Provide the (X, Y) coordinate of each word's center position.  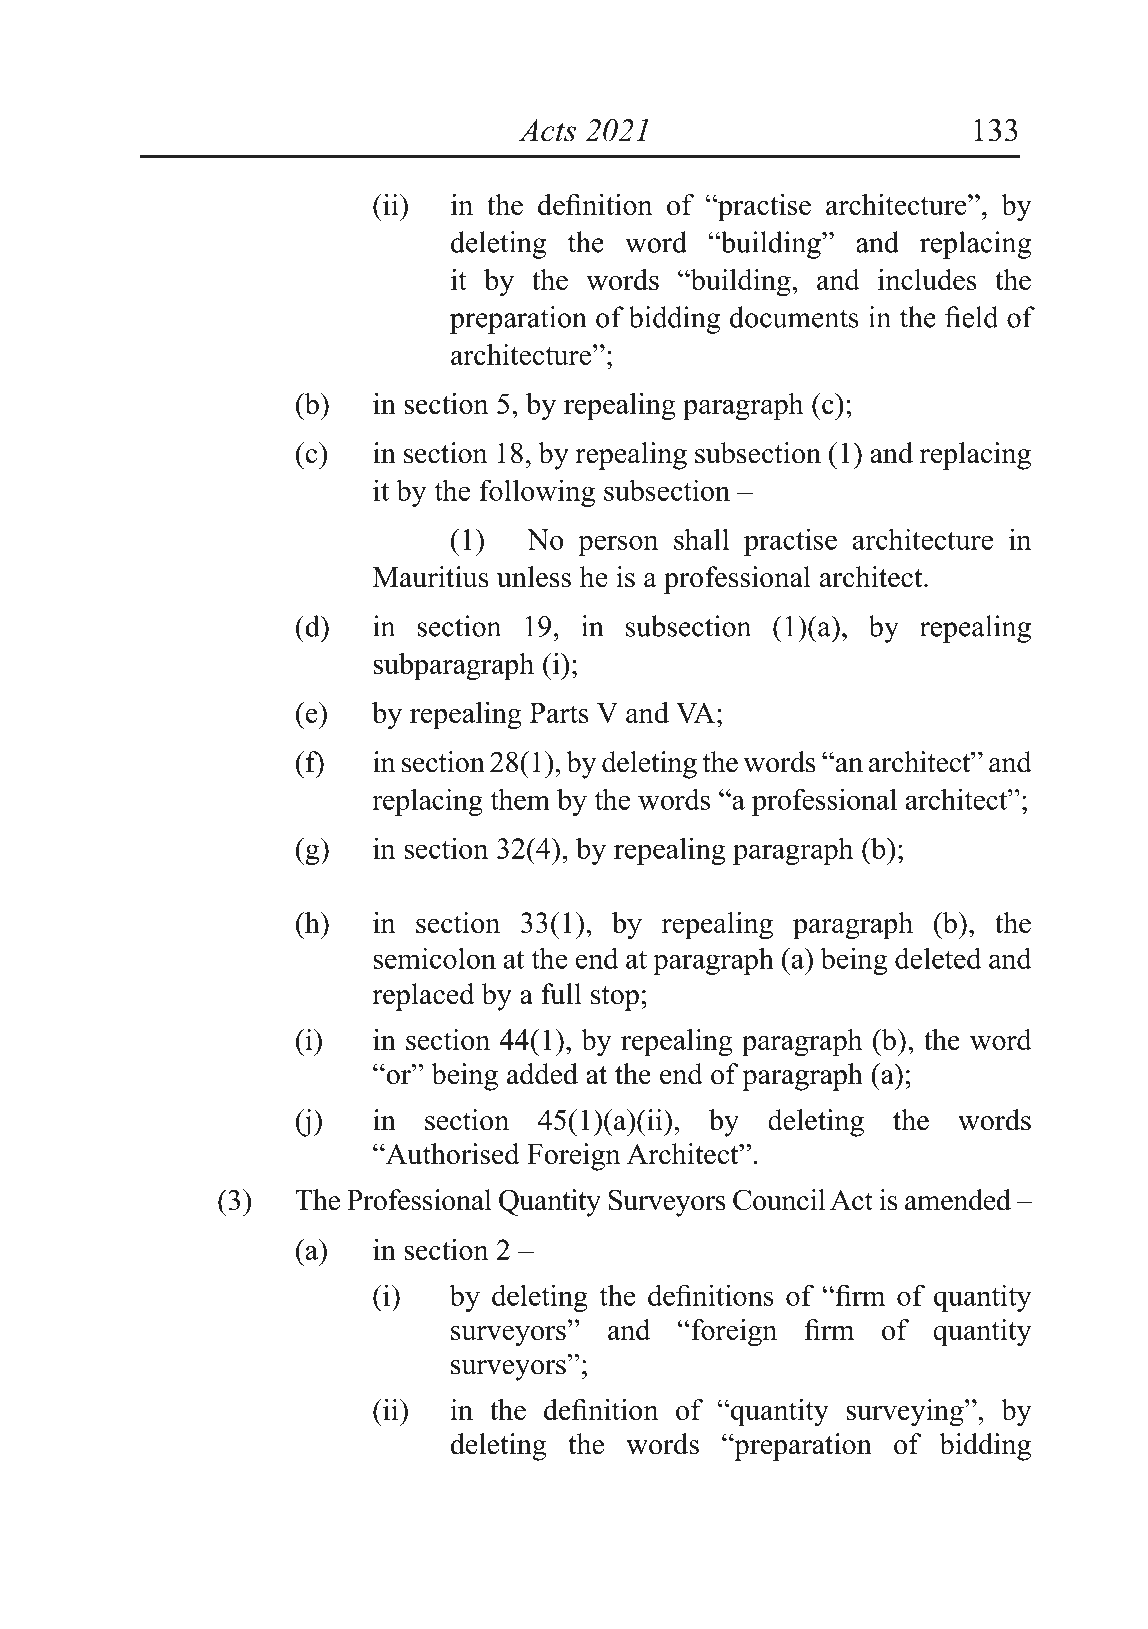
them (520, 799)
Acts (547, 130)
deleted (938, 958)
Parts (559, 713)
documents (794, 317)
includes (927, 279)
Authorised (451, 1154)
